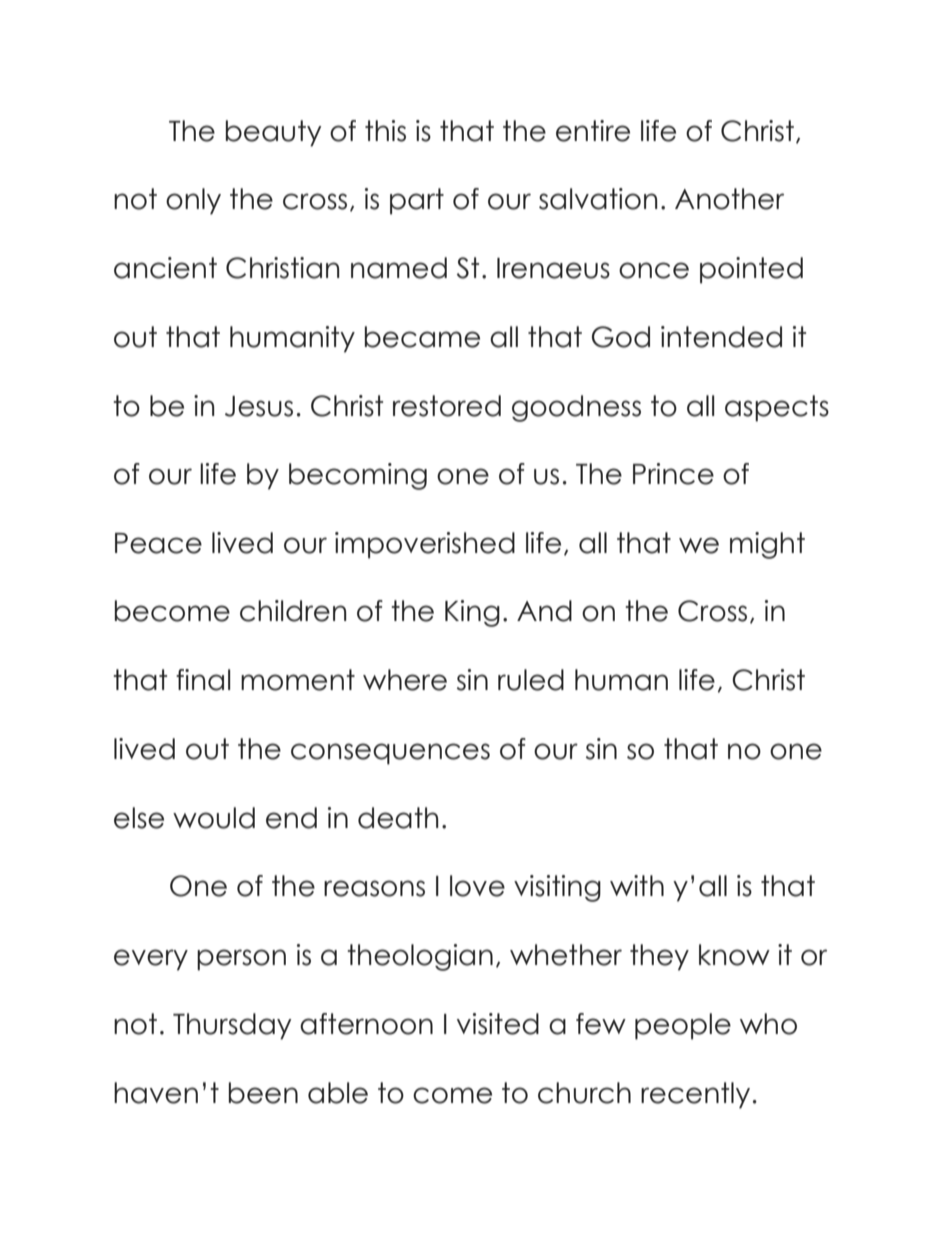 Image resolution: width=952 pixels, height=1233 pixels. I want to click on with, so click(637, 885).
